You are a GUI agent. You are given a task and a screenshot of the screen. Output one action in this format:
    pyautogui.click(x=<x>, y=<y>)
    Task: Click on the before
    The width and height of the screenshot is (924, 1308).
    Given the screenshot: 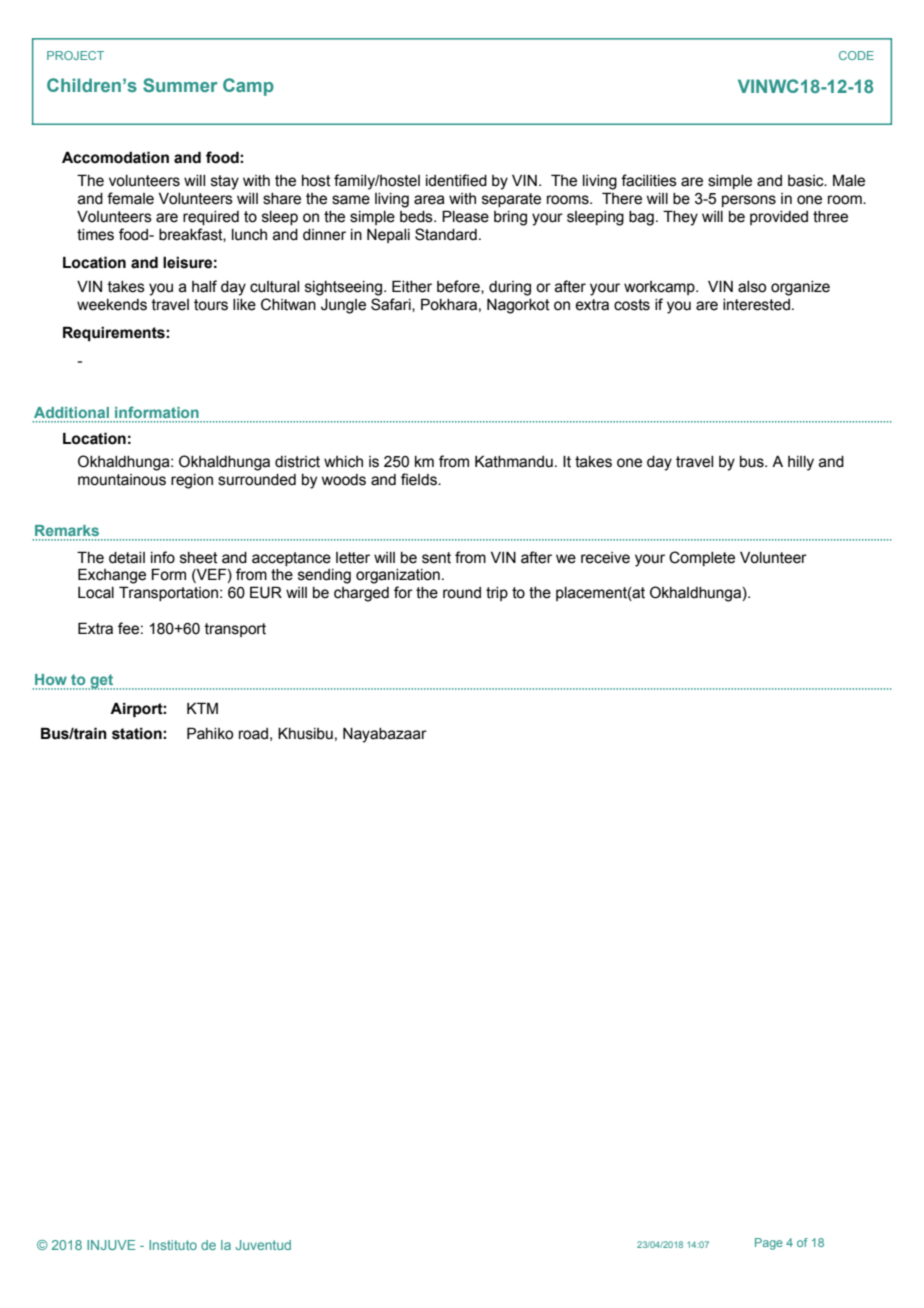 What is the action you would take?
    pyautogui.click(x=459, y=287)
